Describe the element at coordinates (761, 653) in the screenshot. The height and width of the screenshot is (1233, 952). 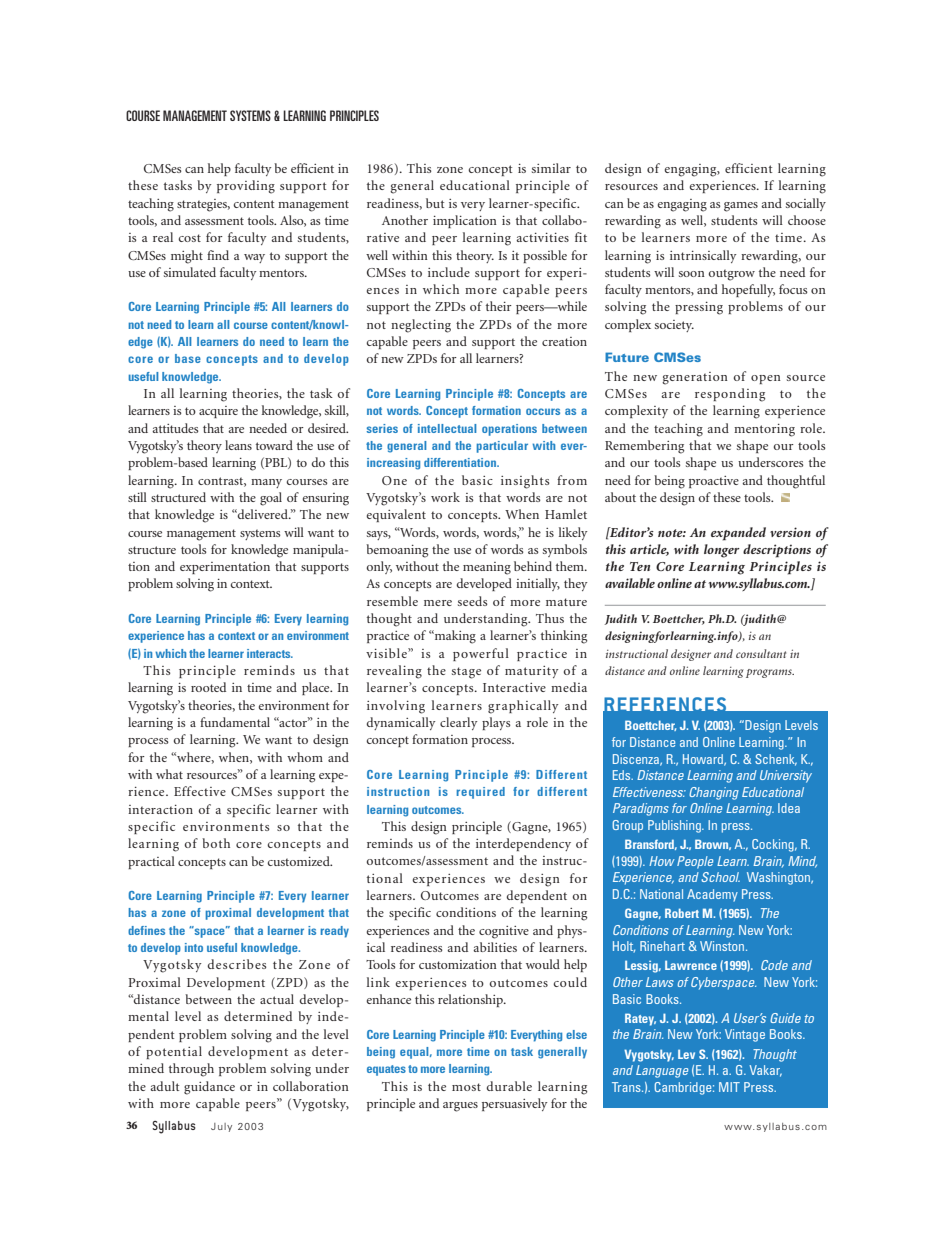
I see `consultant` at that location.
